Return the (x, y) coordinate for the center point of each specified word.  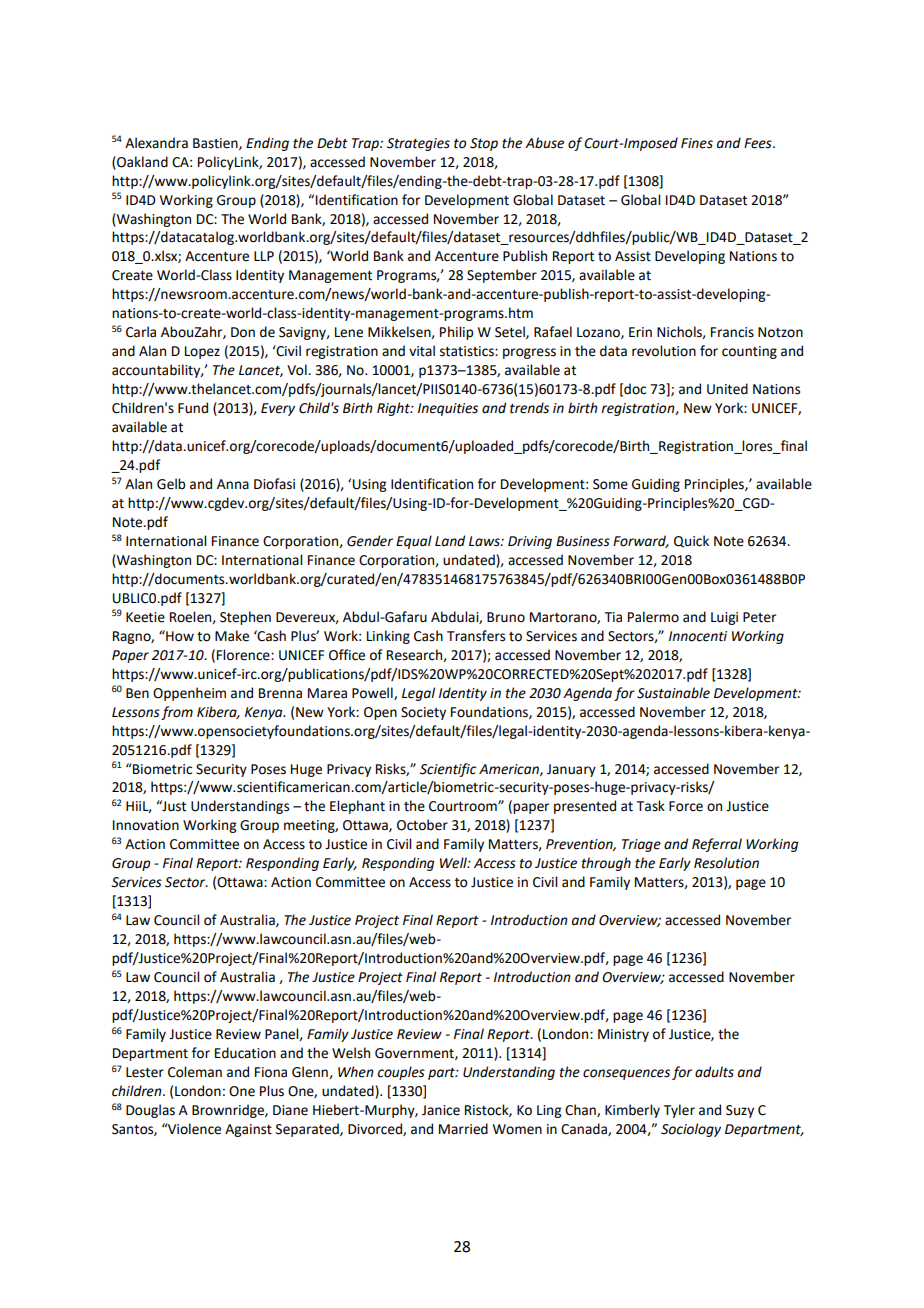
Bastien (216, 144)
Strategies (418, 144)
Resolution (726, 863)
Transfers (476, 636)
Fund (193, 408)
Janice (441, 1110)
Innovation (146, 825)
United (727, 389)
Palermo (653, 617)
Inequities (448, 409)
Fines (697, 143)
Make (232, 636)
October (422, 825)
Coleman (195, 1072)
